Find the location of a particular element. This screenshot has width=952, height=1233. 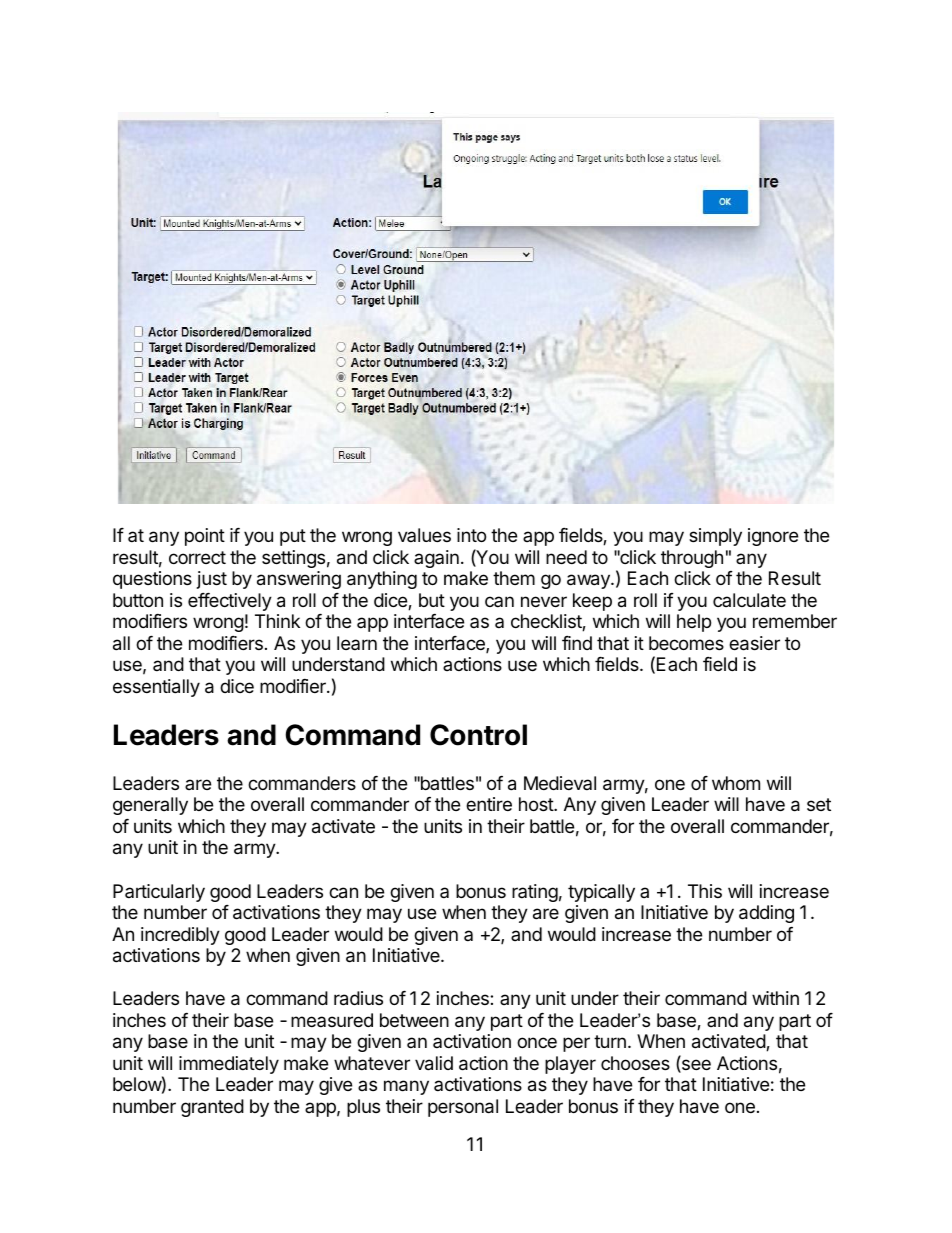

essentially is located at coordinates (156, 688).
